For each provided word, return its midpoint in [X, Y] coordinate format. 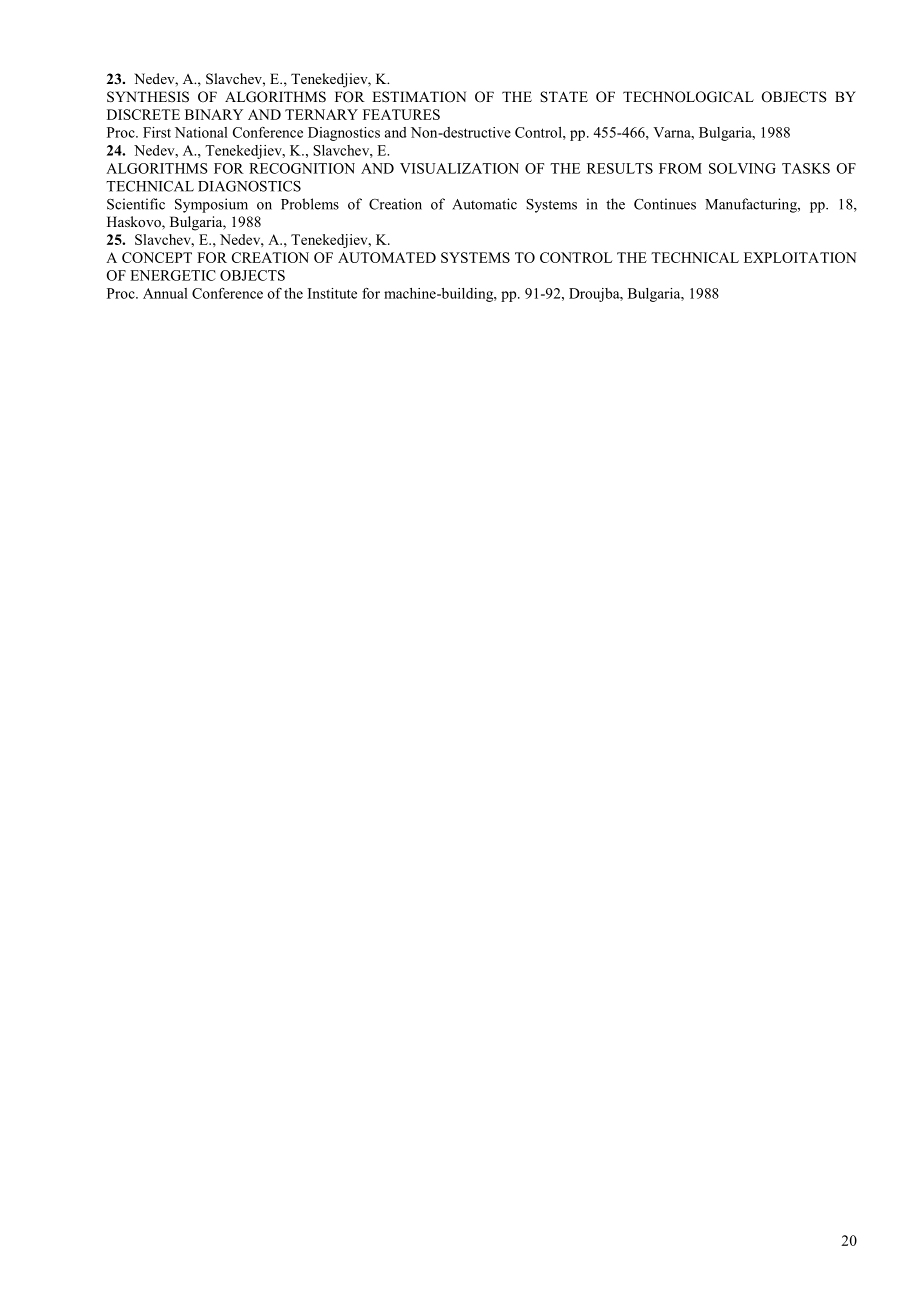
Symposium [211, 205]
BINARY [214, 114]
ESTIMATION [419, 97]
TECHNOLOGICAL [688, 97]
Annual [165, 293]
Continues [665, 204]
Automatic [484, 204]
